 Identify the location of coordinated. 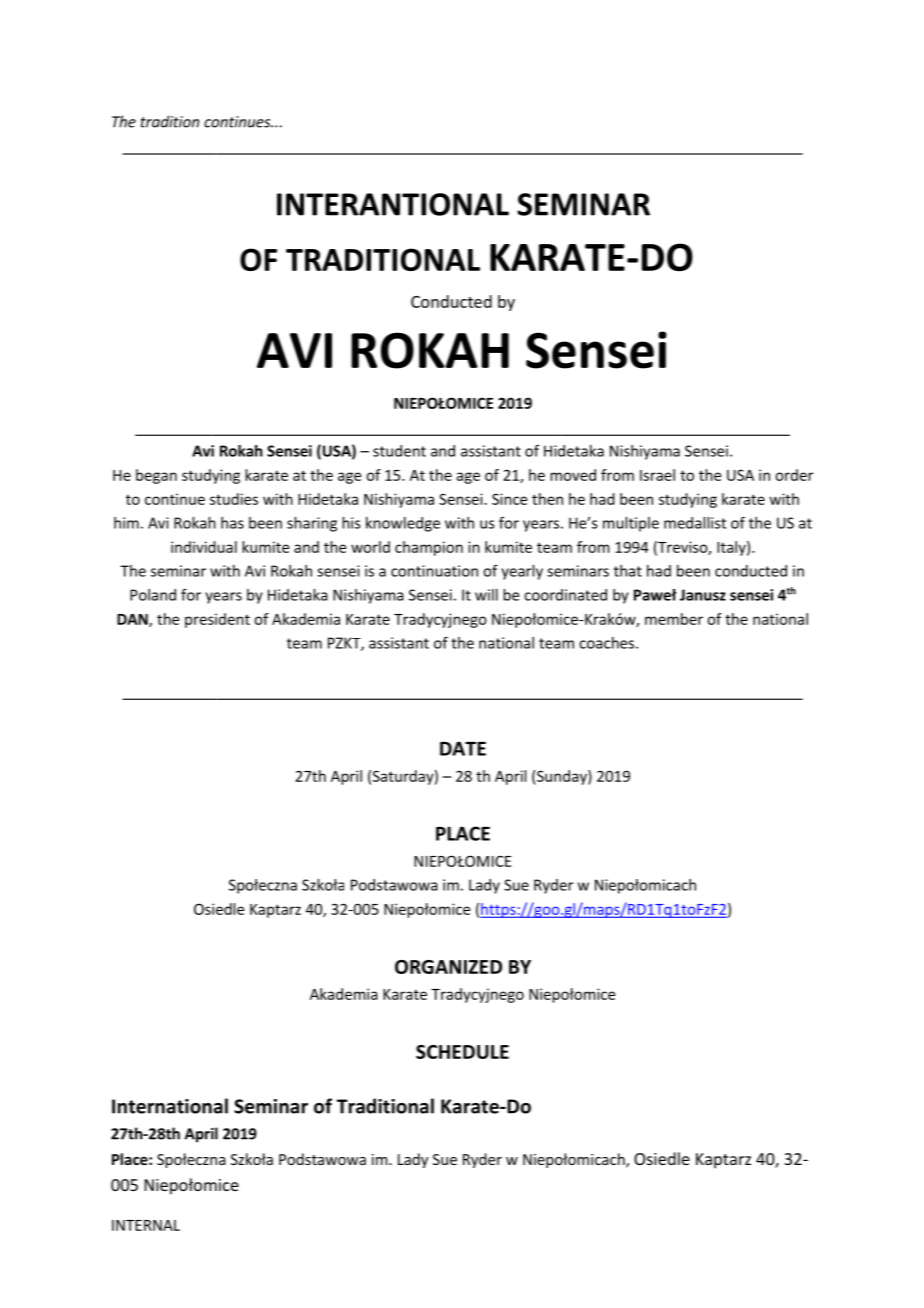
(565, 595).
